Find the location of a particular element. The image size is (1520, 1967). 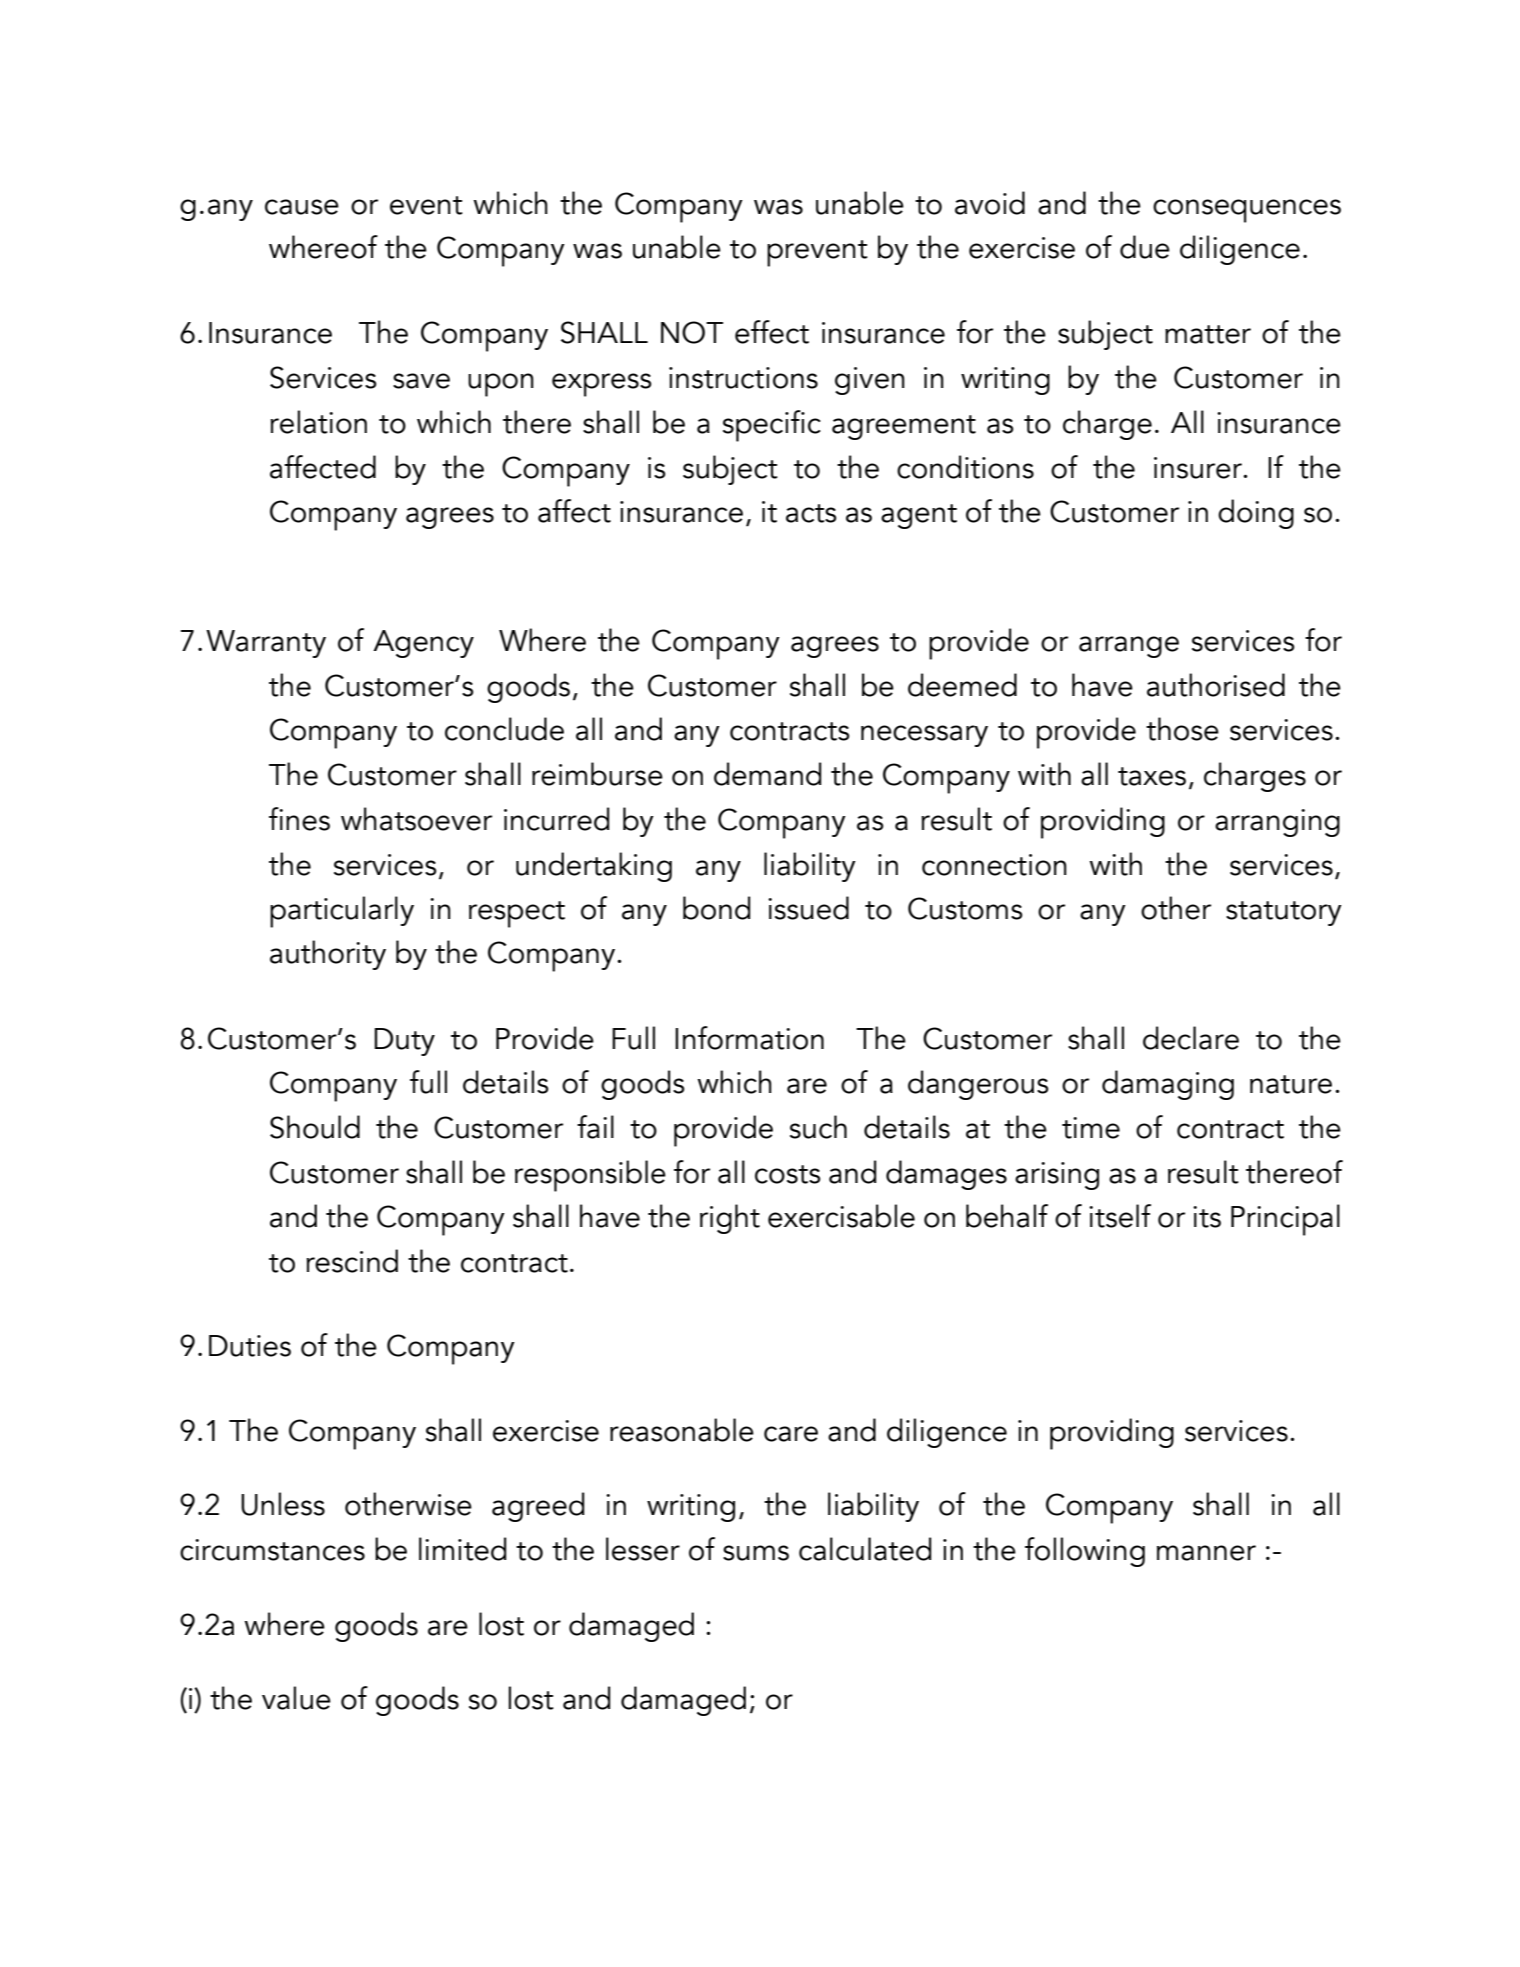

authority is located at coordinates (328, 955).
